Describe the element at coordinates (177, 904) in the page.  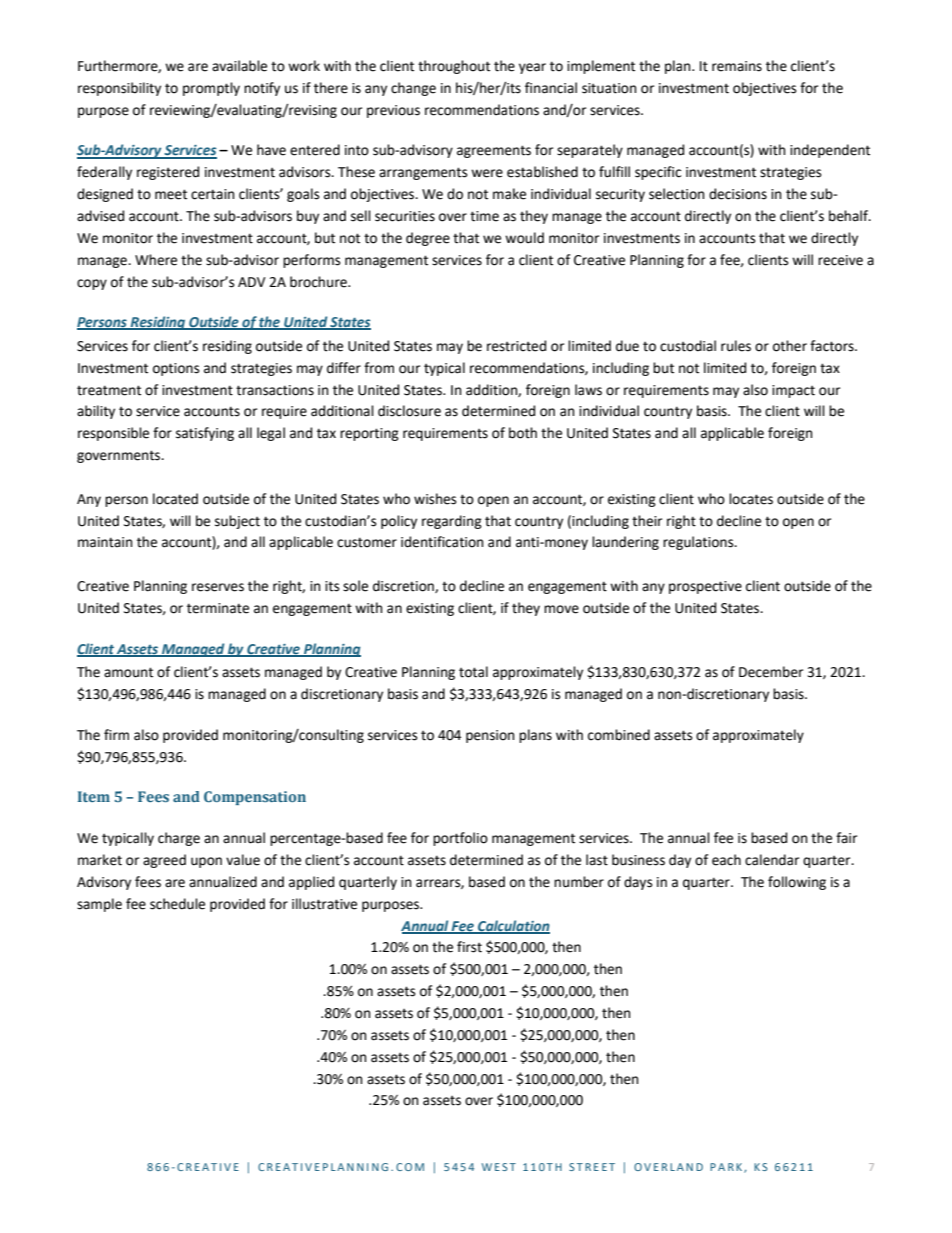
I see `schedule` at that location.
